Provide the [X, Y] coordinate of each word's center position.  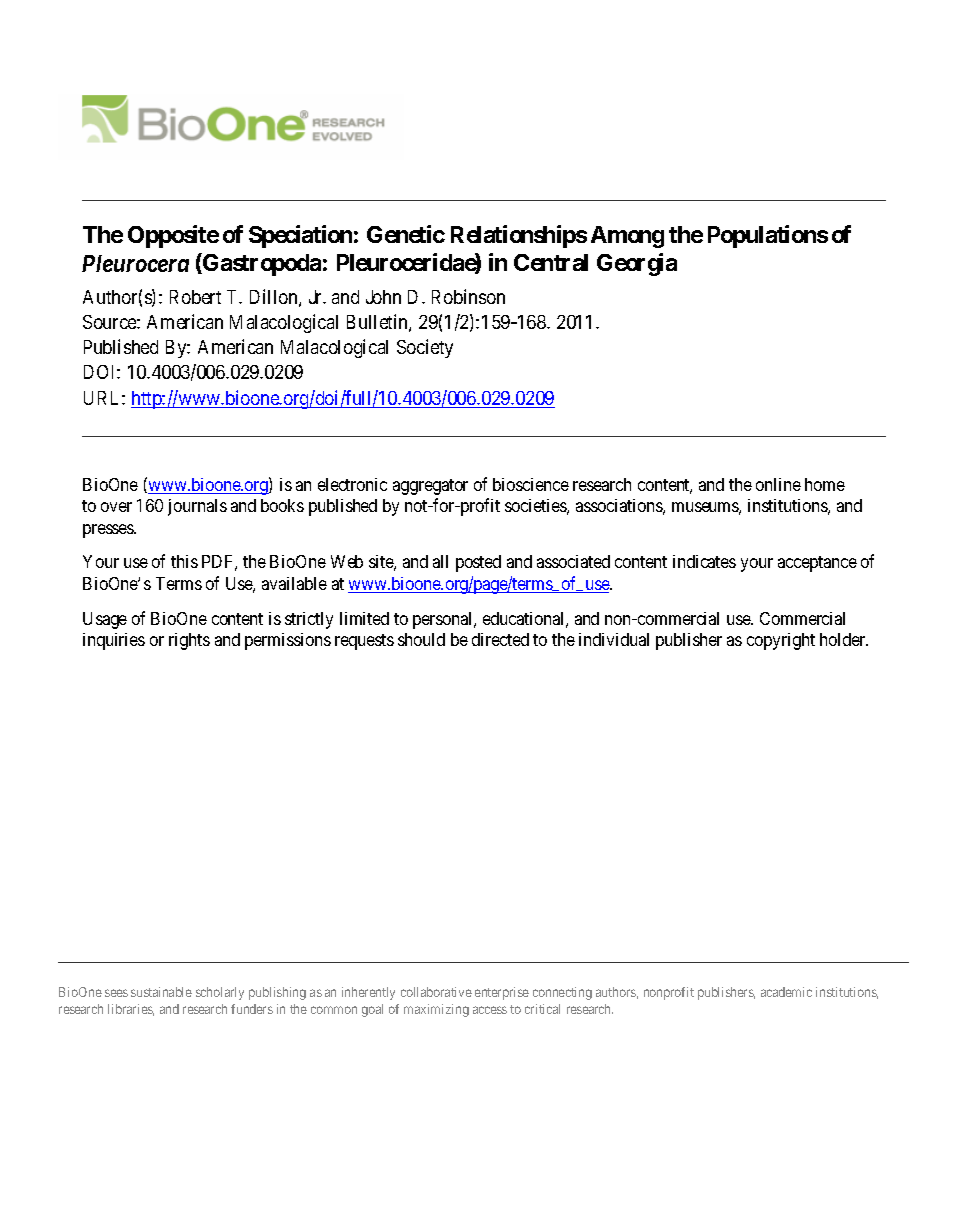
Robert [195, 297]
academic [786, 992]
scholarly [220, 993]
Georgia [637, 264]
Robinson [468, 296]
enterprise [502, 993]
